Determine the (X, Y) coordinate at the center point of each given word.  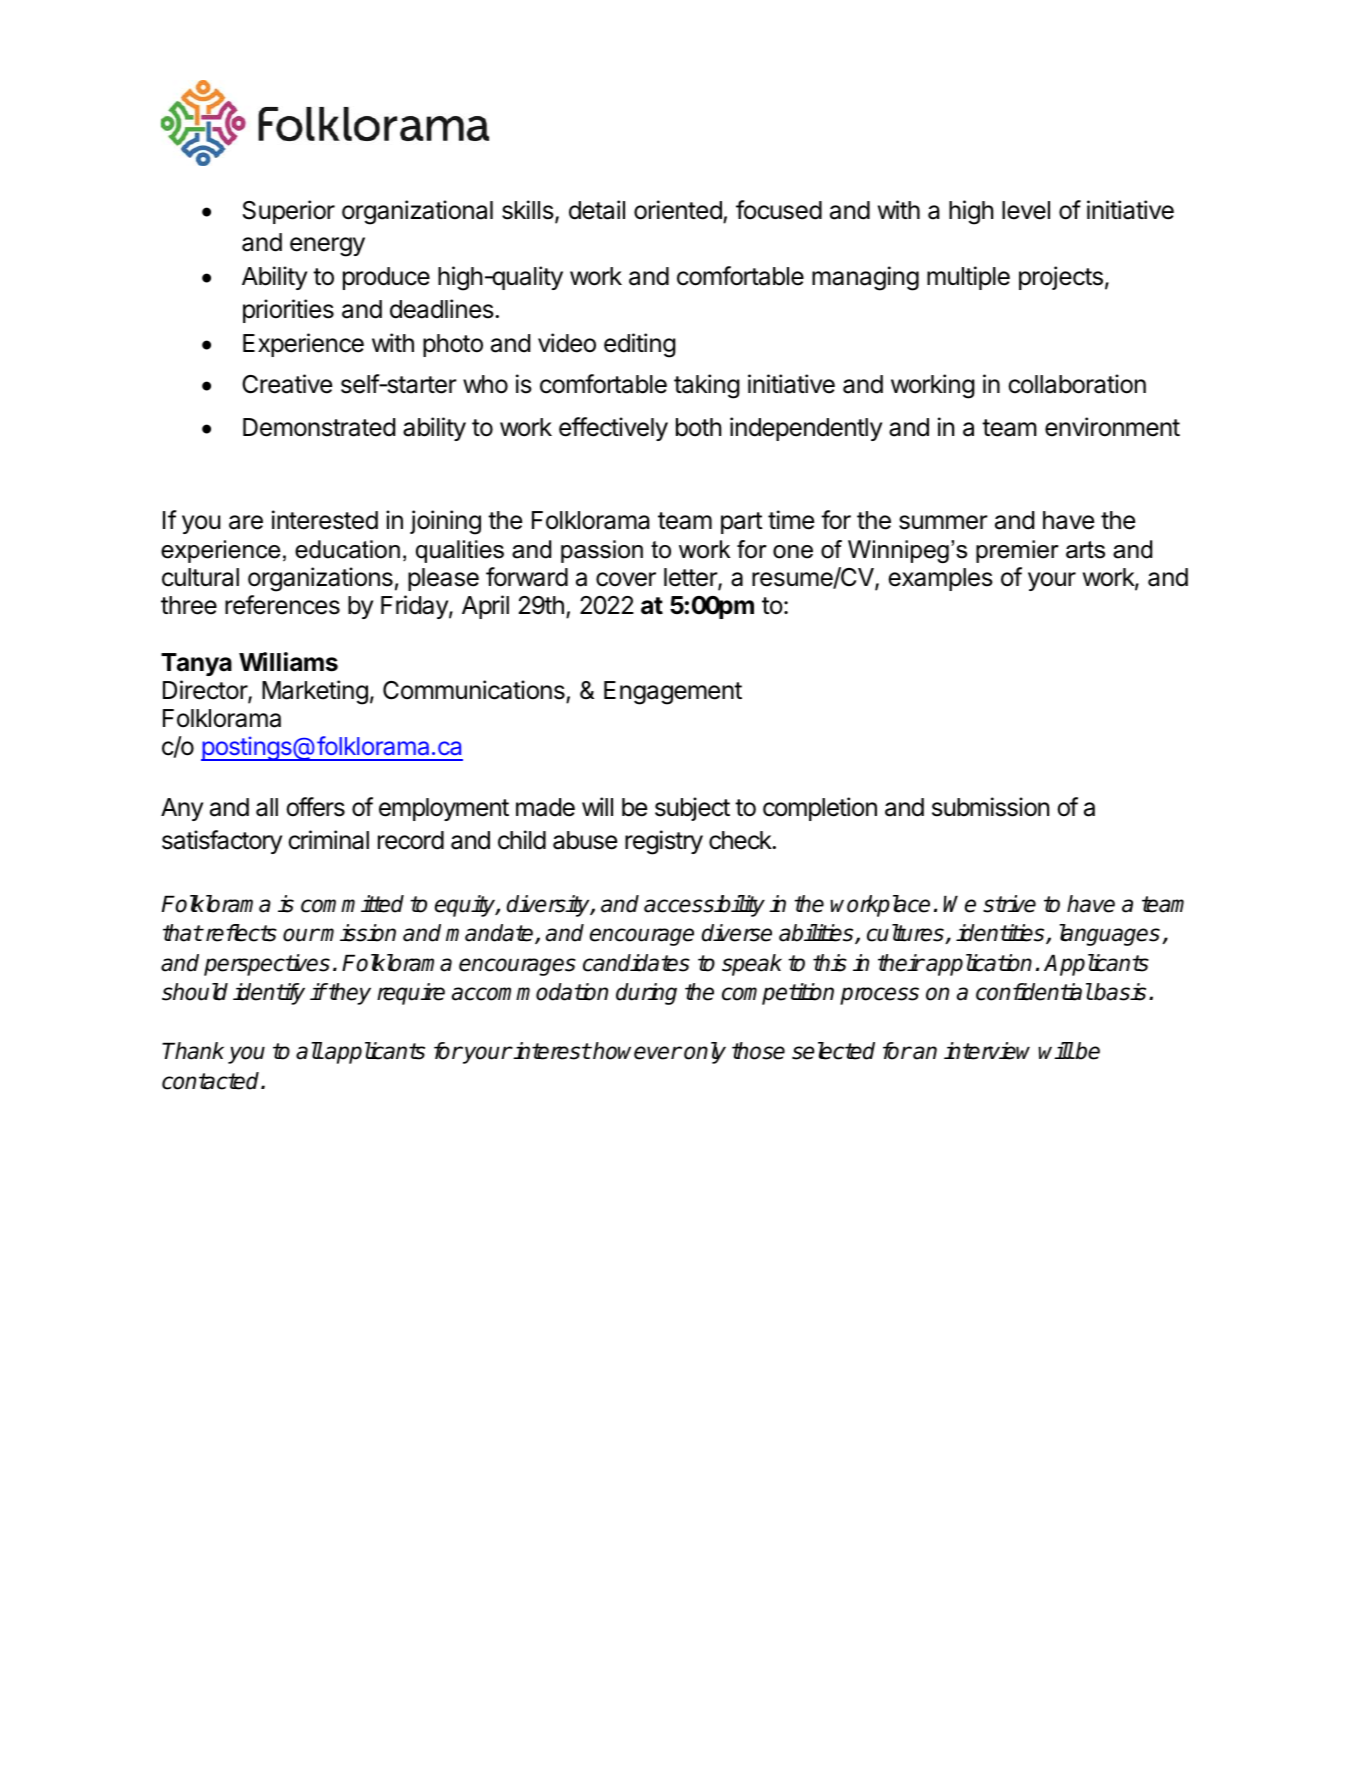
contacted (212, 1081)
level (1026, 210)
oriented (678, 210)
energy (327, 247)
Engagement (673, 693)
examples (940, 579)
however (636, 1051)
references (282, 605)
